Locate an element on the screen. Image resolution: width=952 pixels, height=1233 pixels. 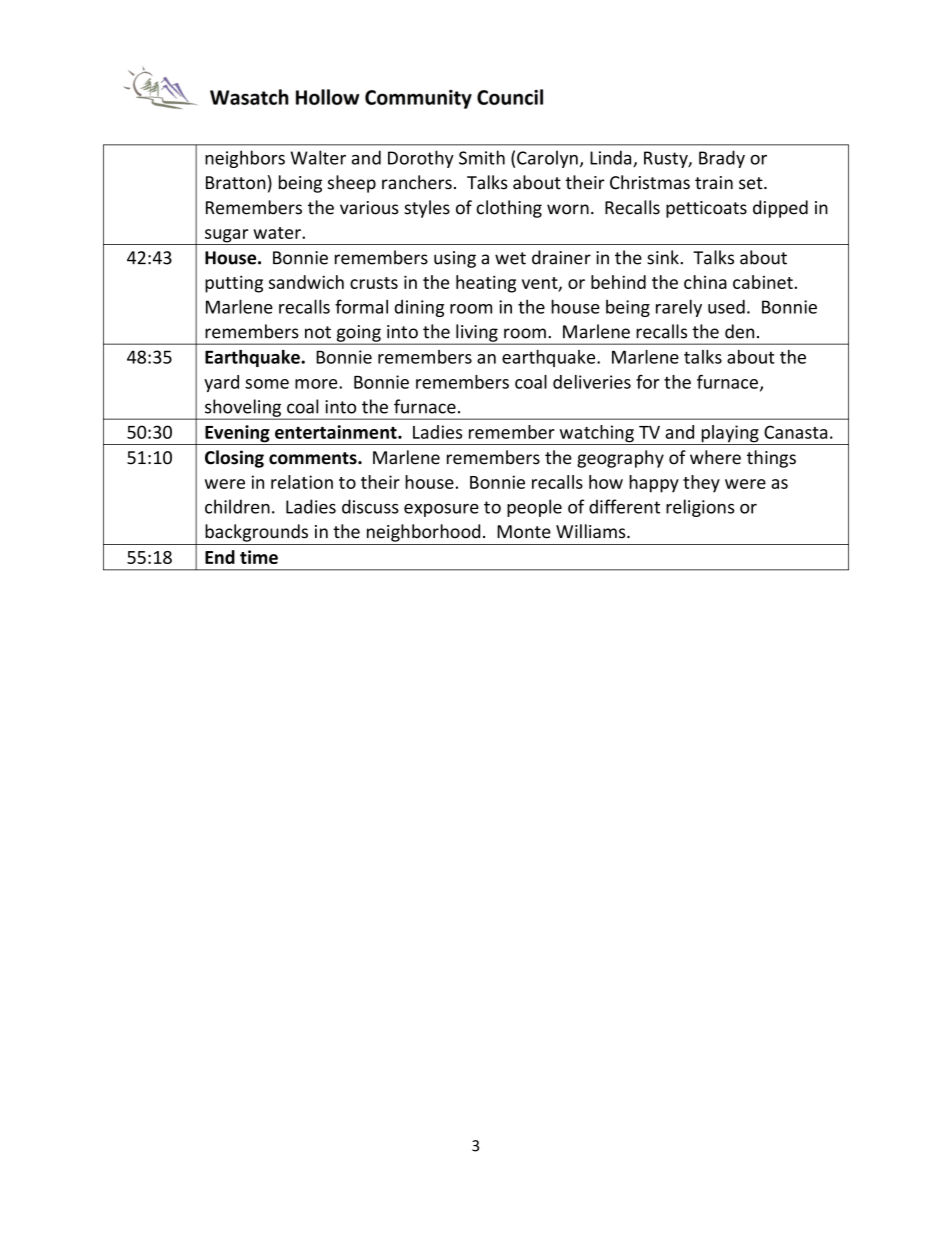
Smith is located at coordinates (482, 157).
